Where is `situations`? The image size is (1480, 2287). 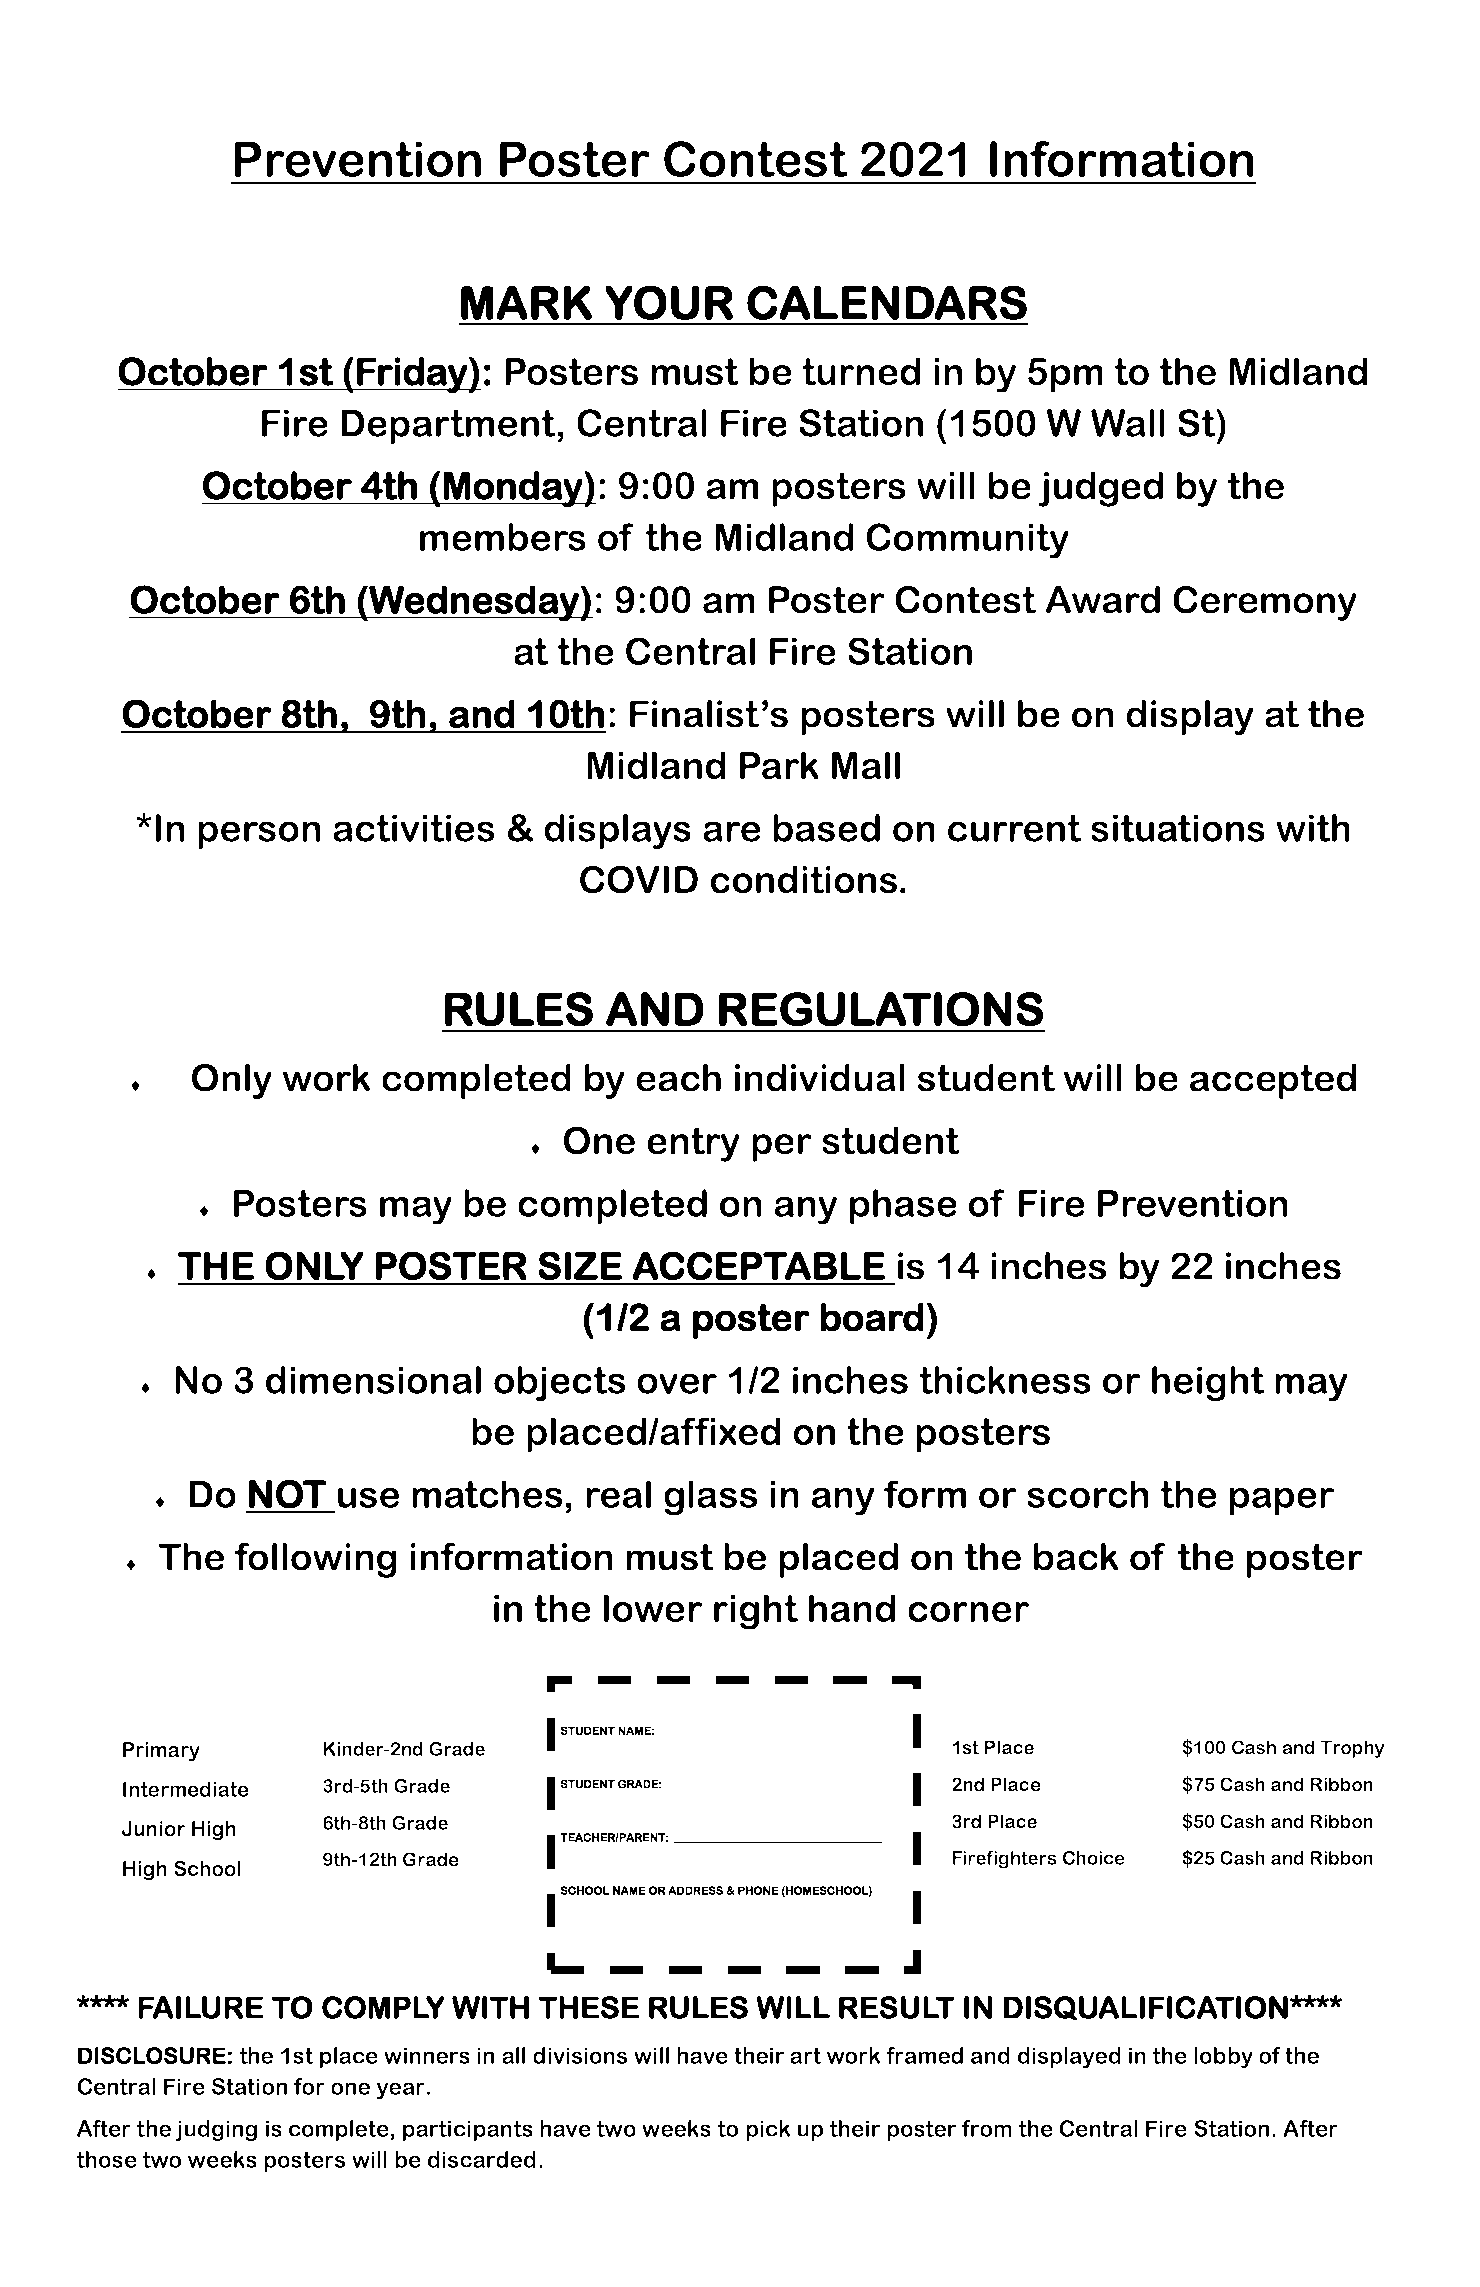
situations is located at coordinates (1178, 828).
